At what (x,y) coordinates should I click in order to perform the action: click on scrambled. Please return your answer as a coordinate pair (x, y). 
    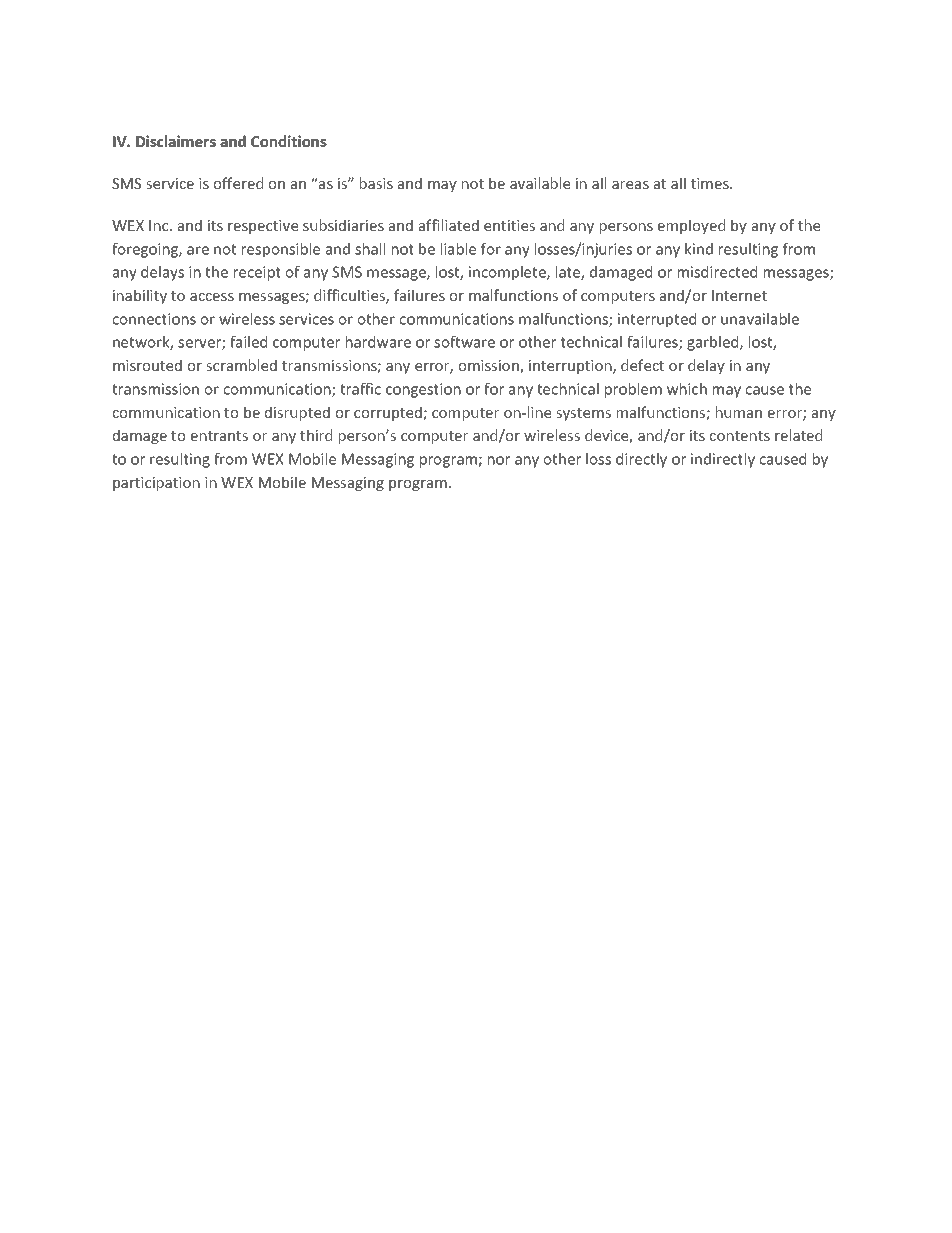
    Looking at the image, I should click on (241, 365).
